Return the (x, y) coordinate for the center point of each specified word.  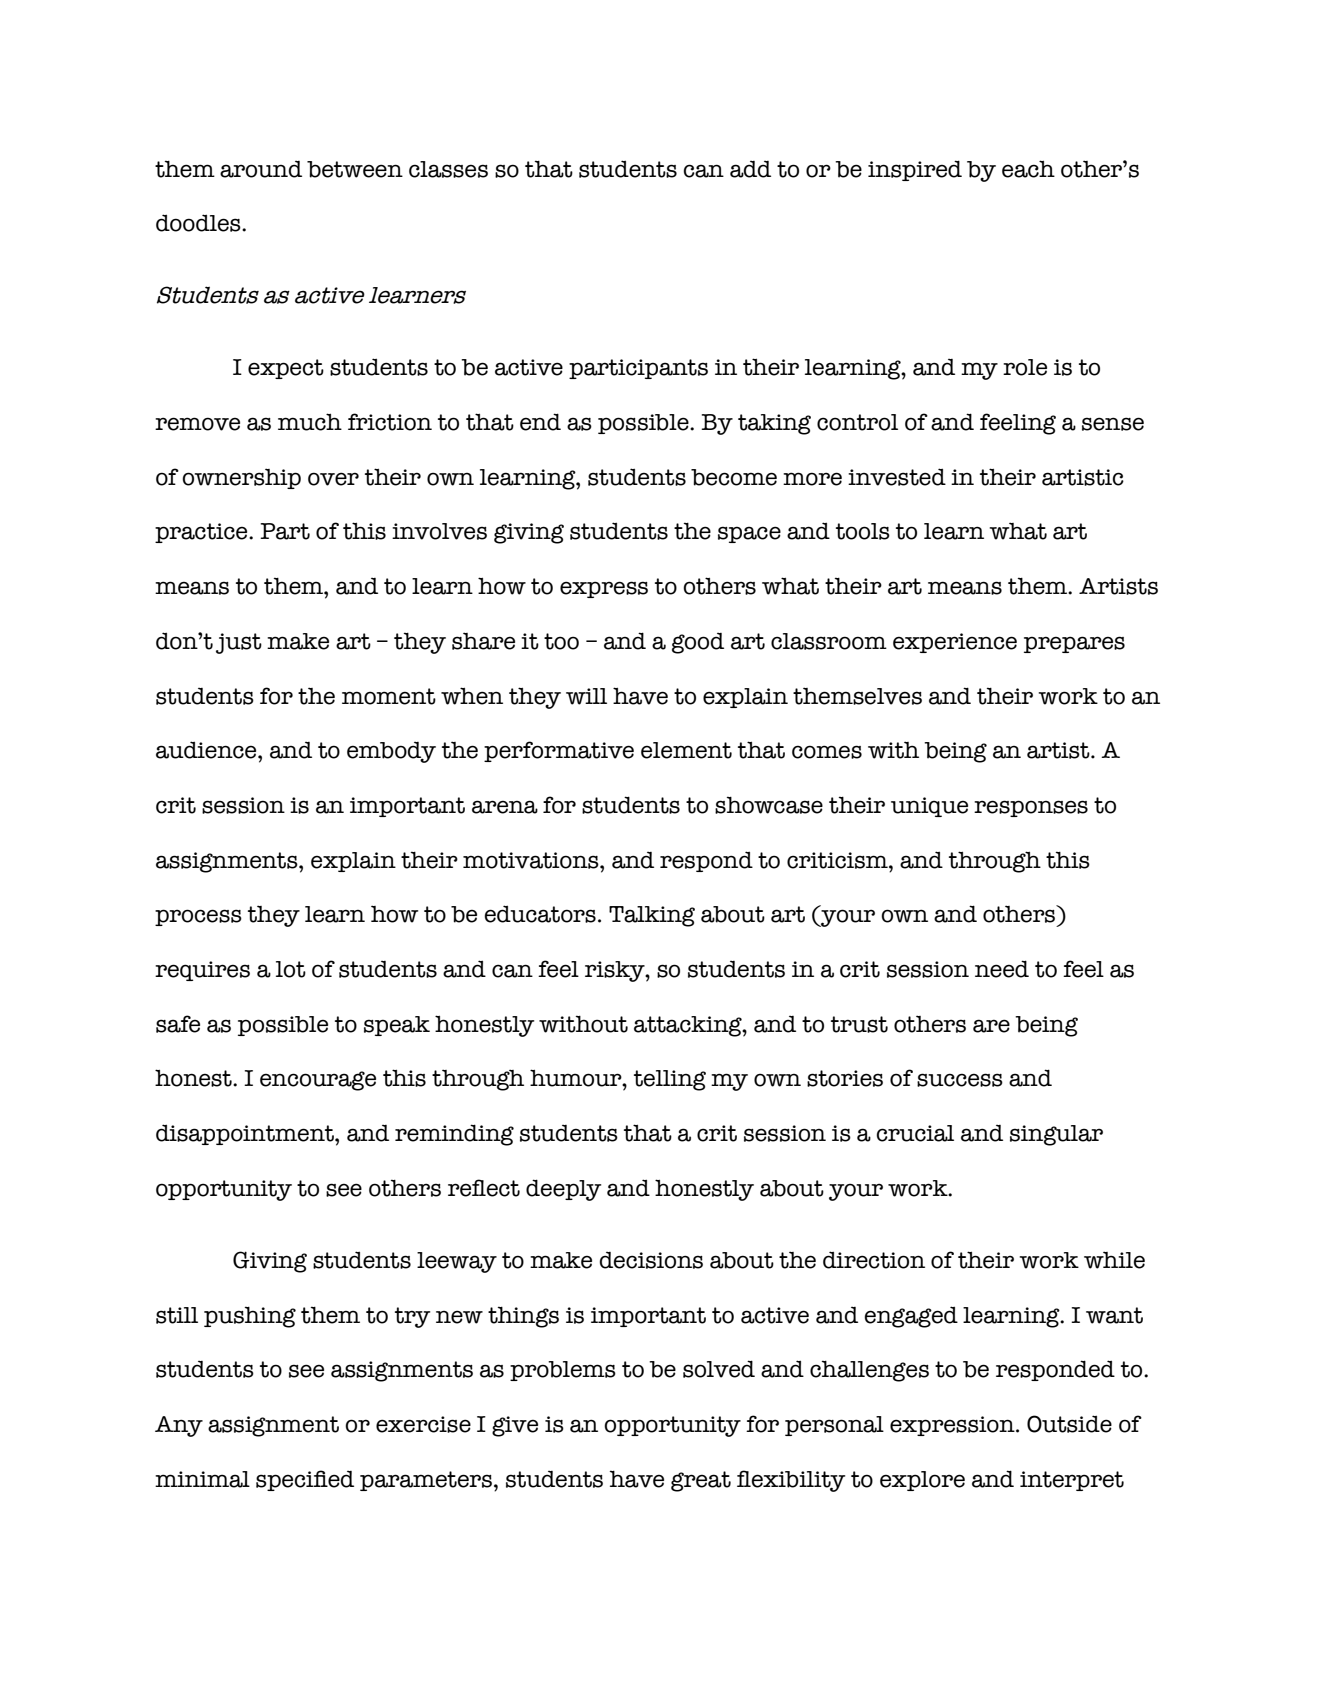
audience (207, 750)
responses (1031, 808)
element (686, 750)
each (1028, 169)
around (261, 169)
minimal (202, 1479)
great (701, 1481)
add (750, 169)
